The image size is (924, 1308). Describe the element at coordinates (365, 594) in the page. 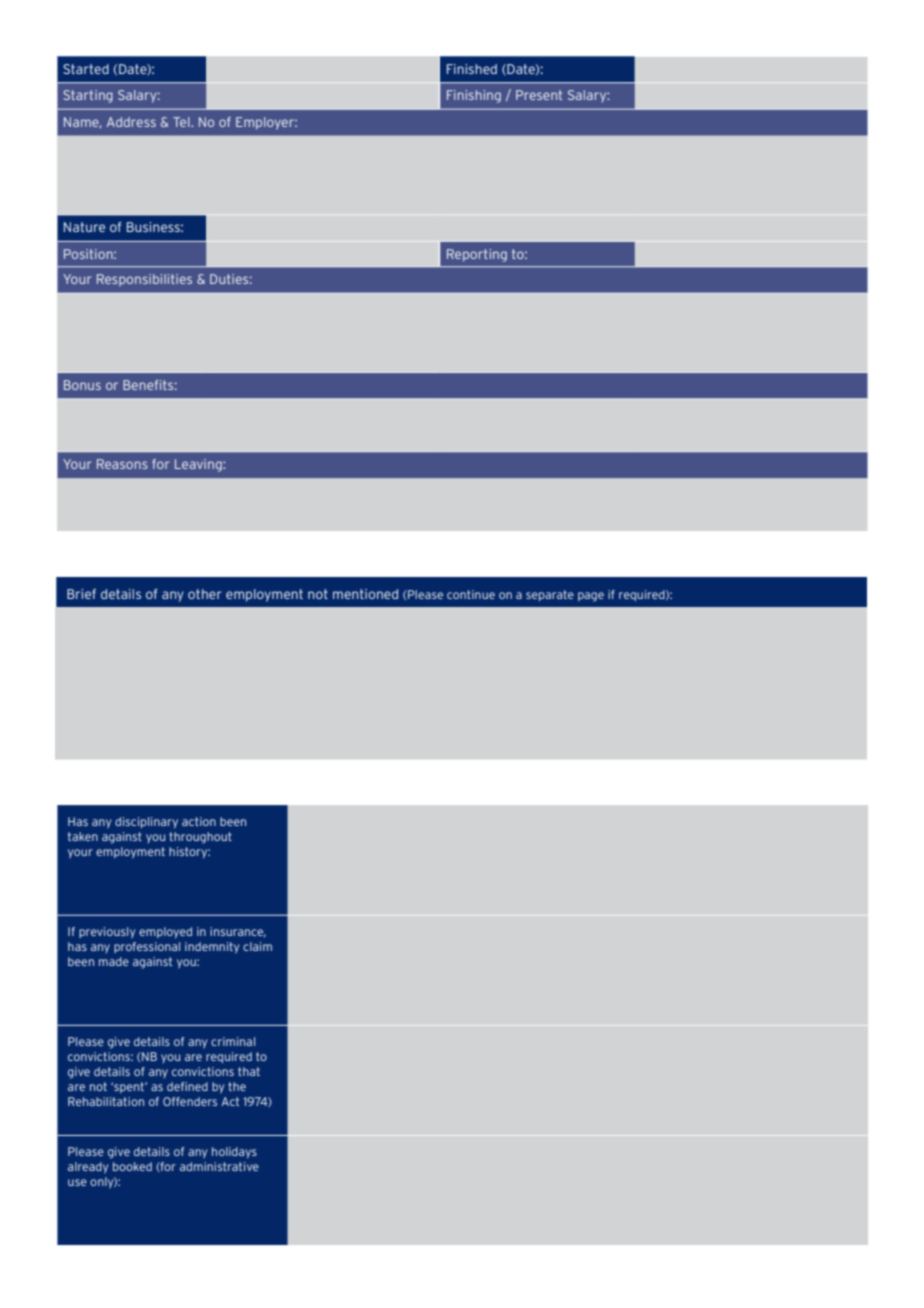

I see `mentioned` at that location.
